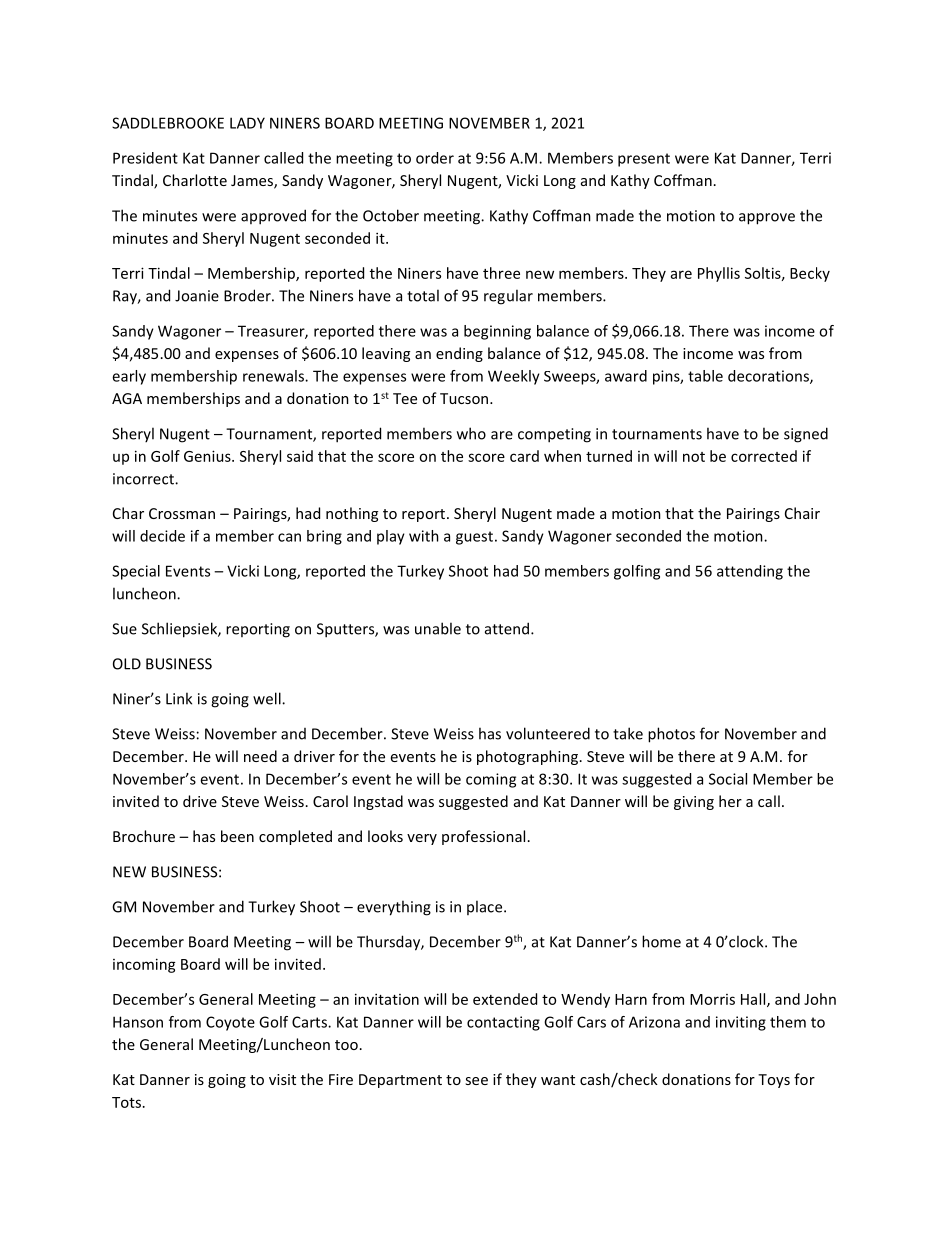  What do you see at coordinates (438, 628) in the screenshot?
I see `unable` at bounding box center [438, 628].
